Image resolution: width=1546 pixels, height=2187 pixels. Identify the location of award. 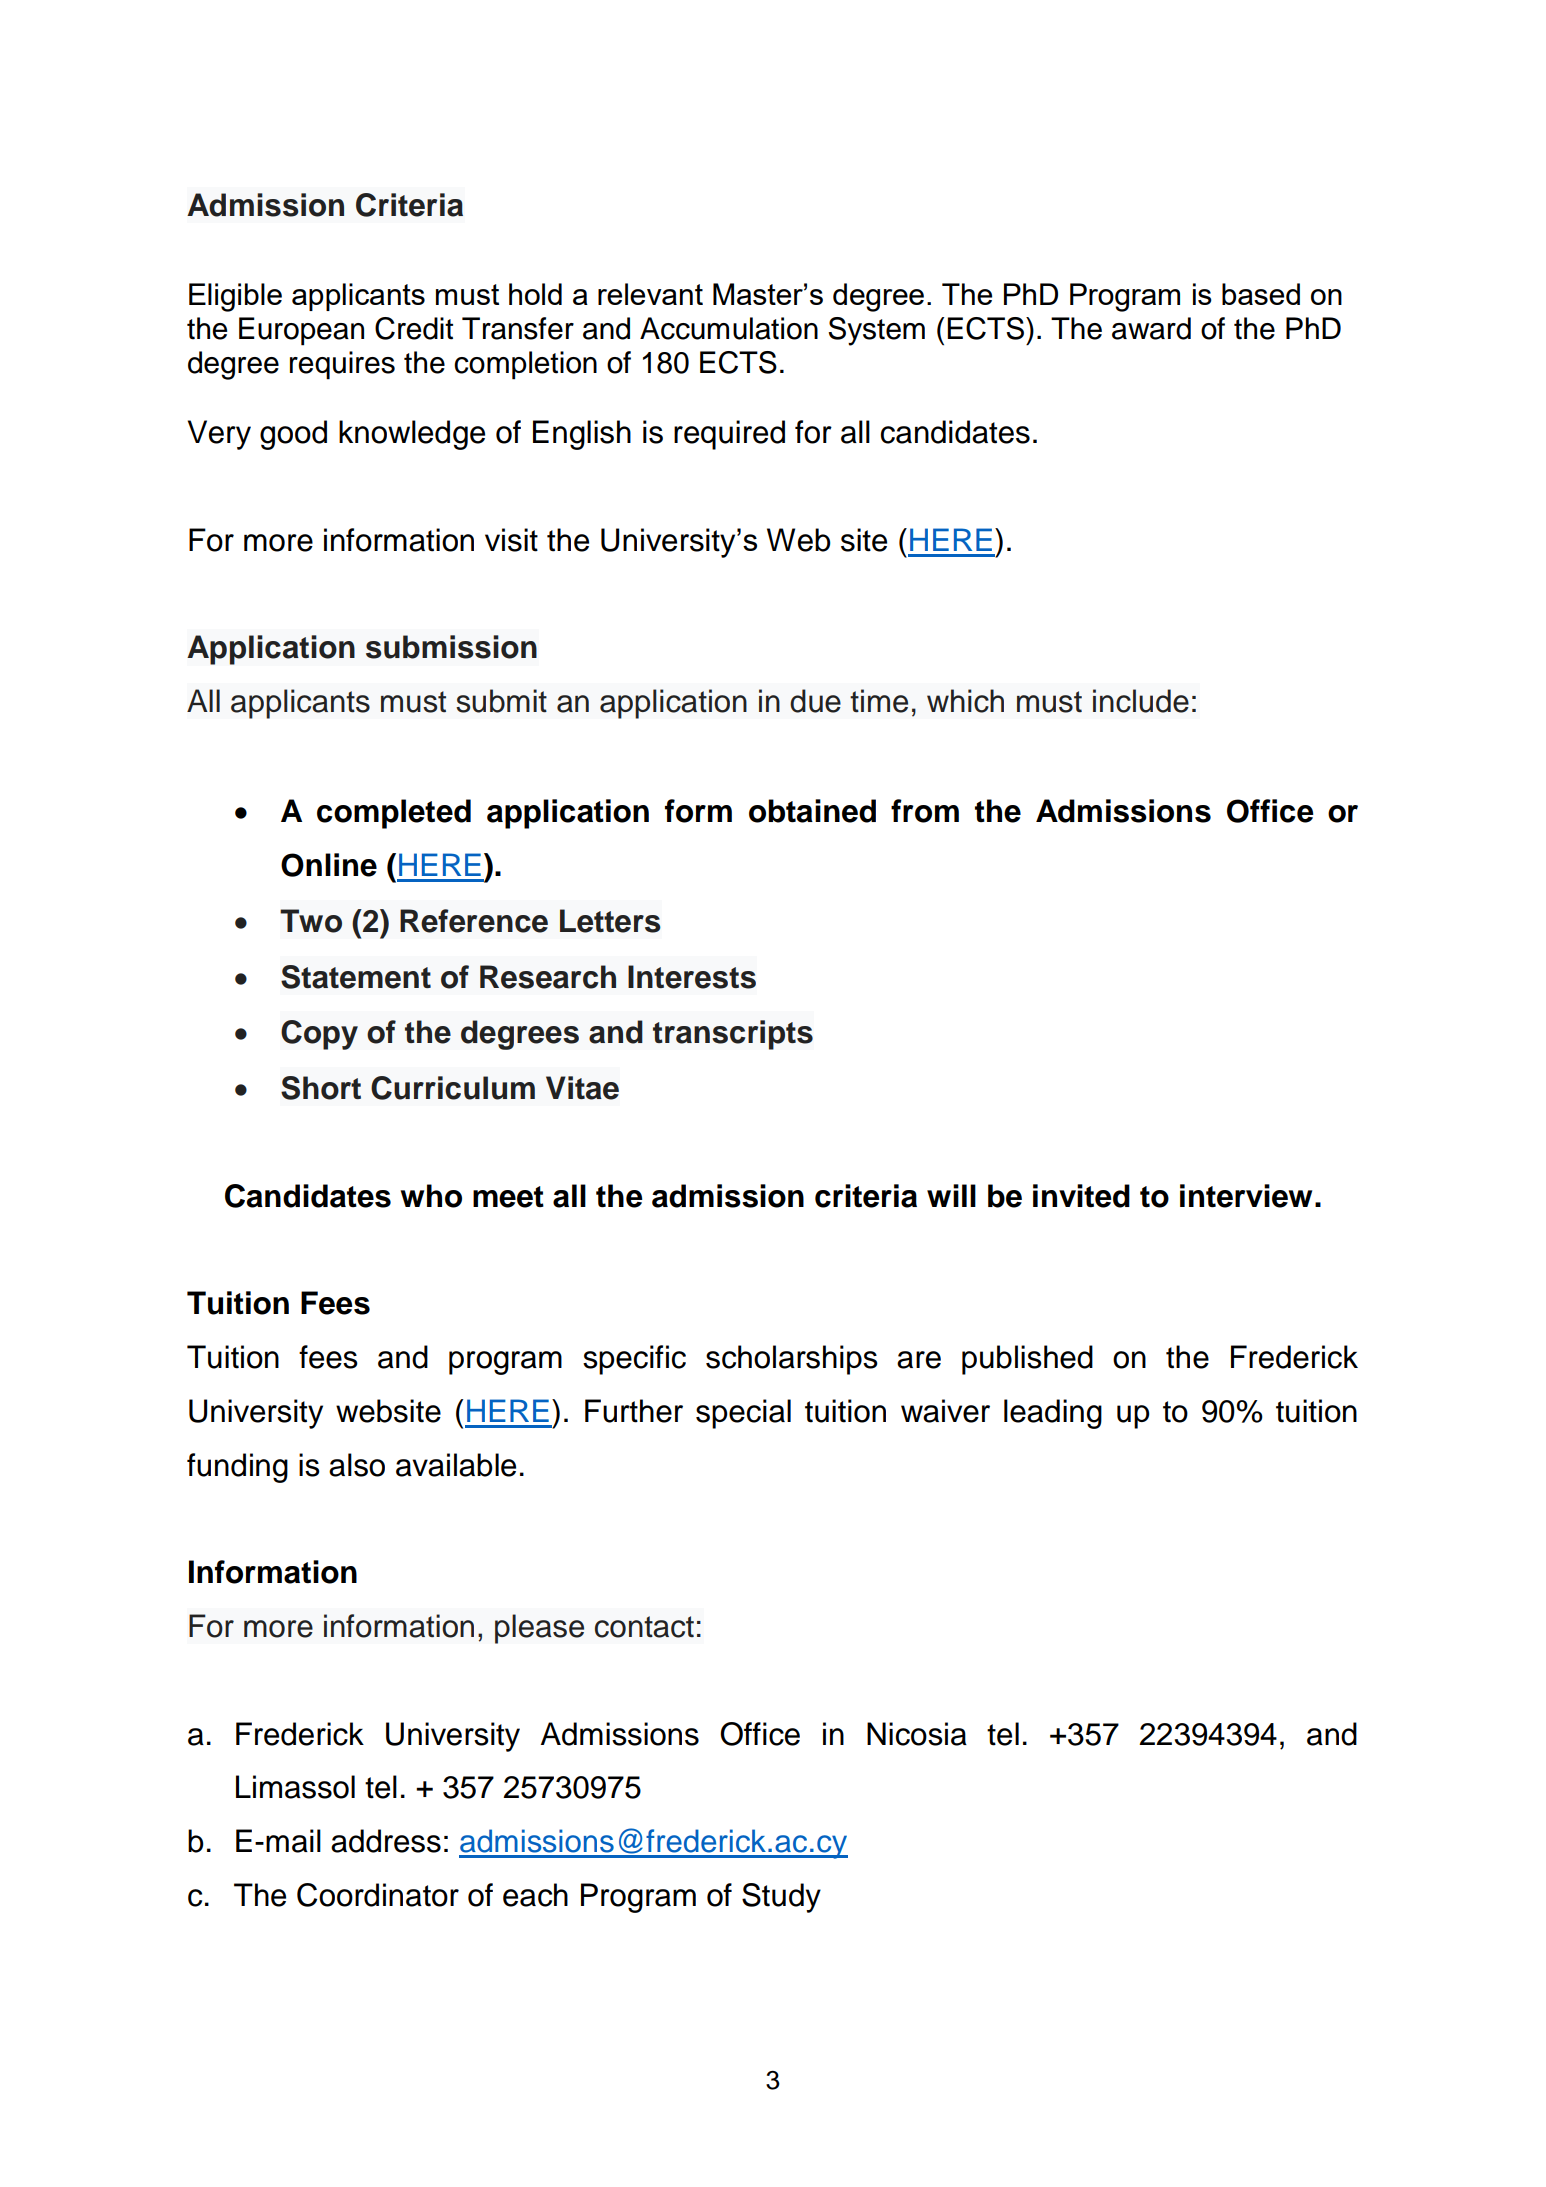
(1151, 328).
